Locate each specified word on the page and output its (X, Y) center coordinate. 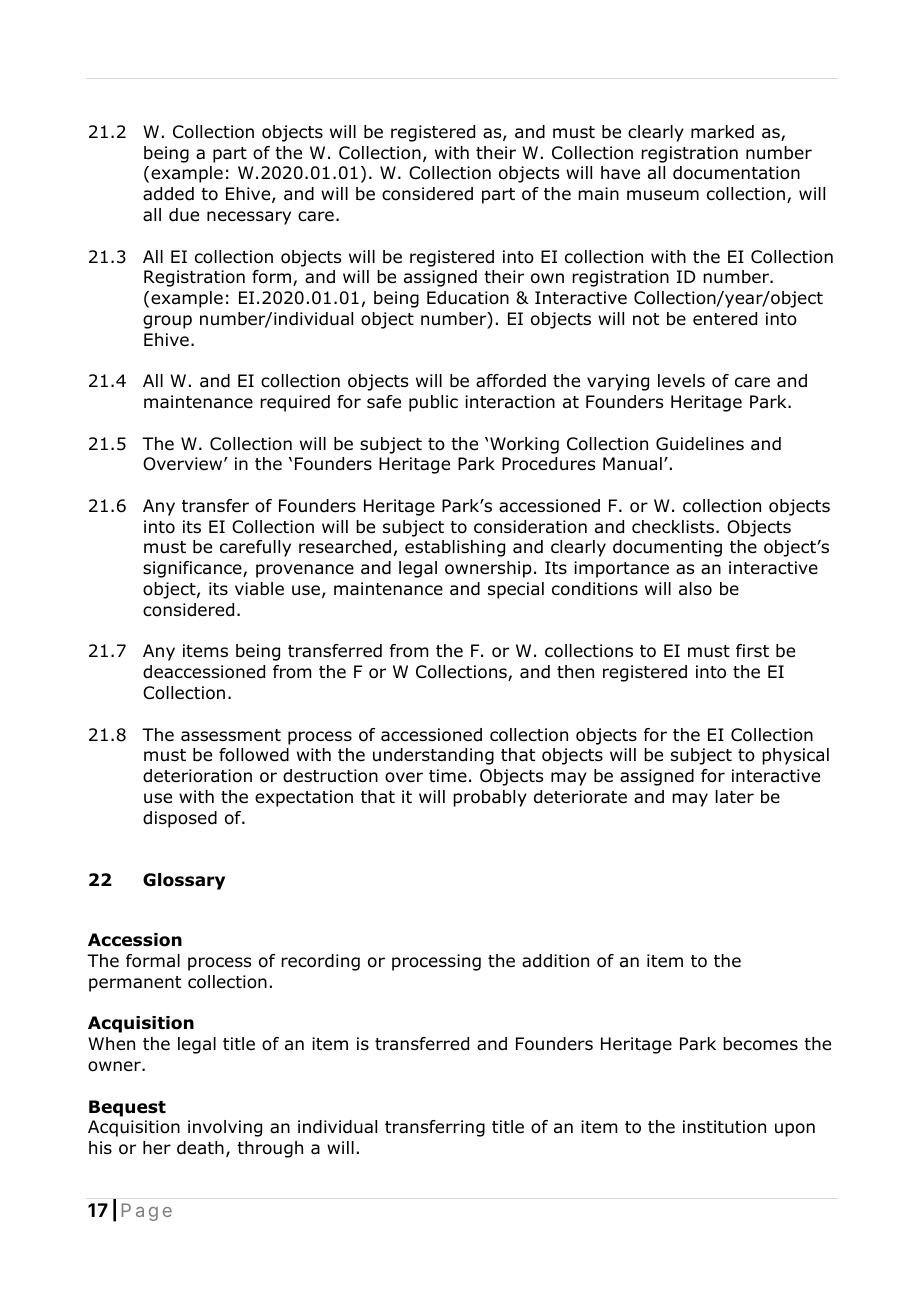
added (168, 194)
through (270, 1149)
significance (193, 569)
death (200, 1148)
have (620, 173)
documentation (736, 173)
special (516, 590)
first (752, 650)
